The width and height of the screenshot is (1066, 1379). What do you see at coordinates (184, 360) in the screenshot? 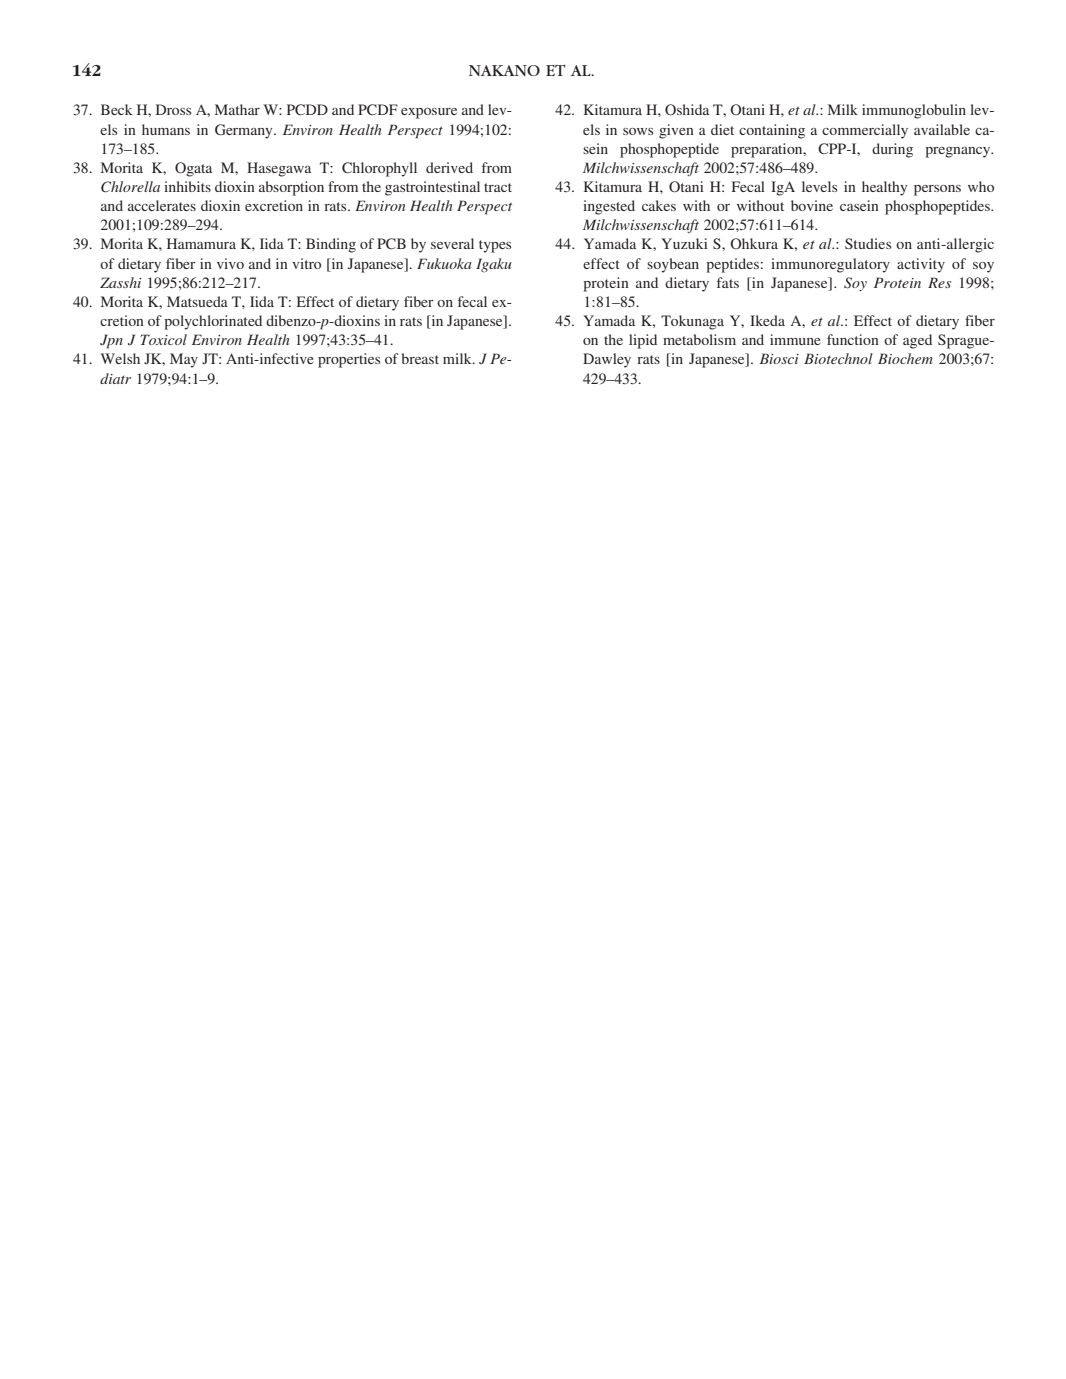
I see `May` at bounding box center [184, 360].
